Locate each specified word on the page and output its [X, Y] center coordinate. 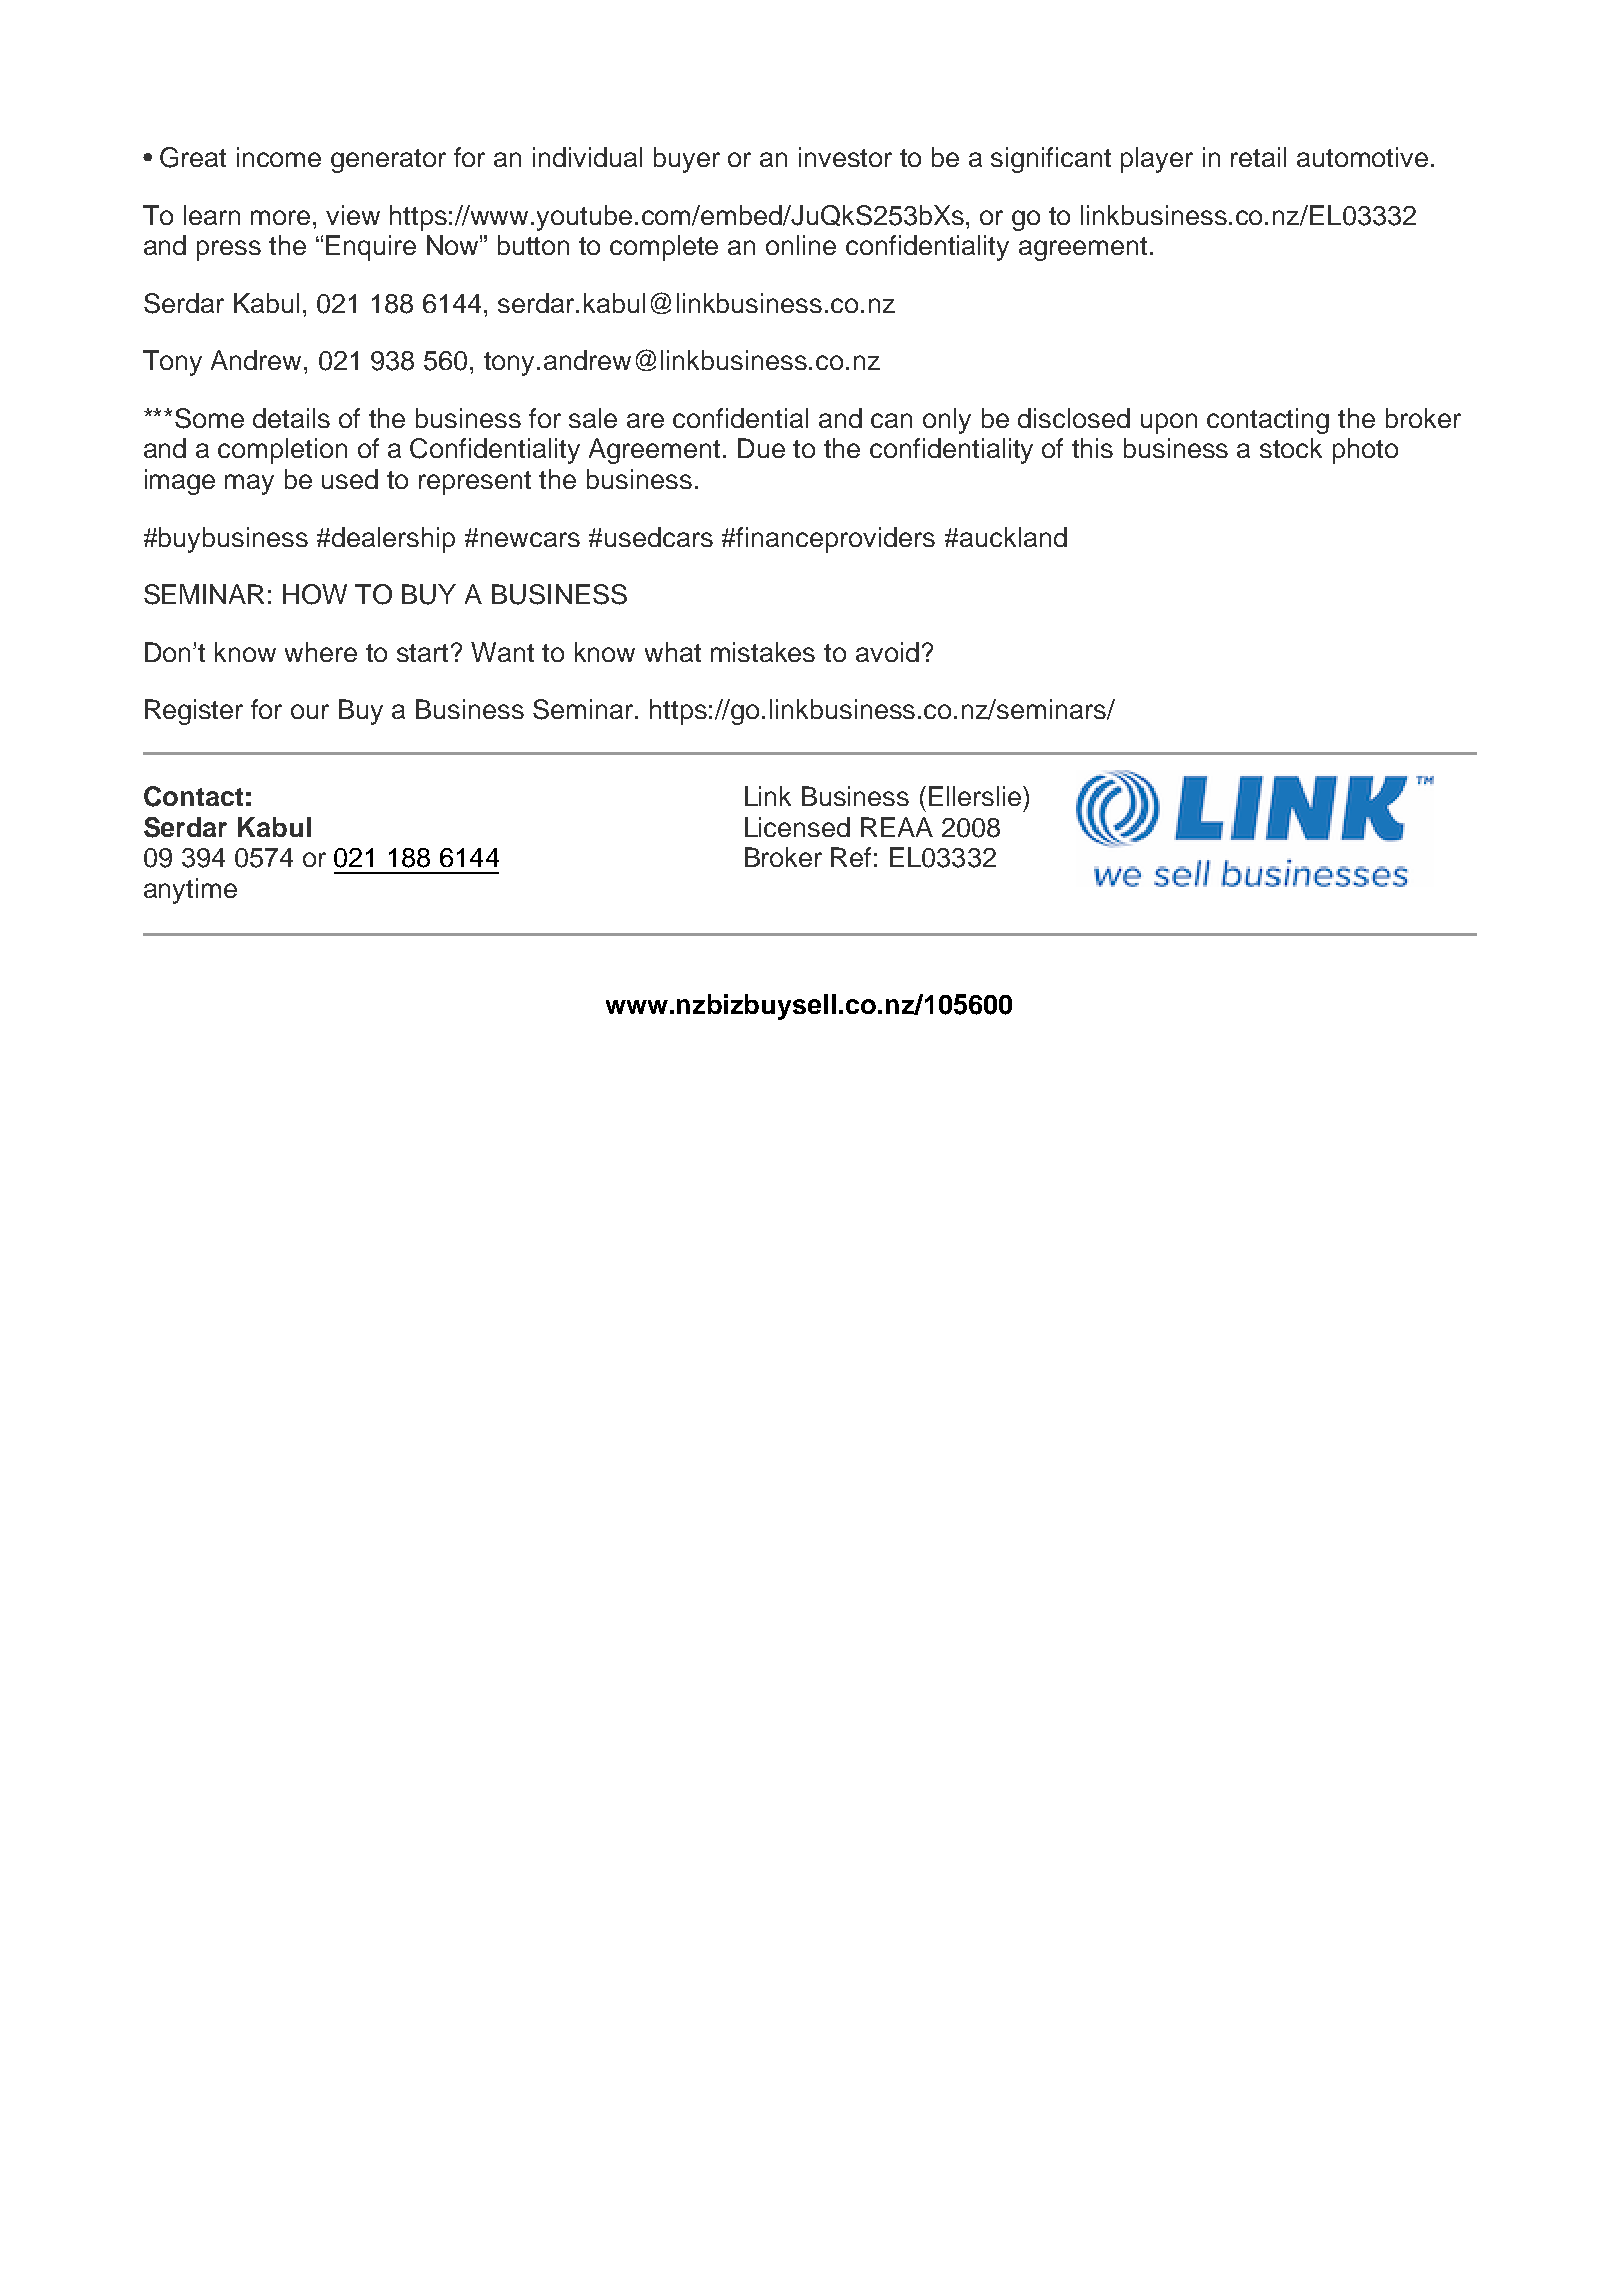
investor [845, 157]
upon [1169, 423]
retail [1258, 157]
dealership [393, 540]
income [279, 157]
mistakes [763, 652]
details [291, 418]
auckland [1013, 537]
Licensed [797, 827]
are [645, 420]
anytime [190, 891]
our [310, 711]
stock [1291, 448]
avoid [887, 652]
